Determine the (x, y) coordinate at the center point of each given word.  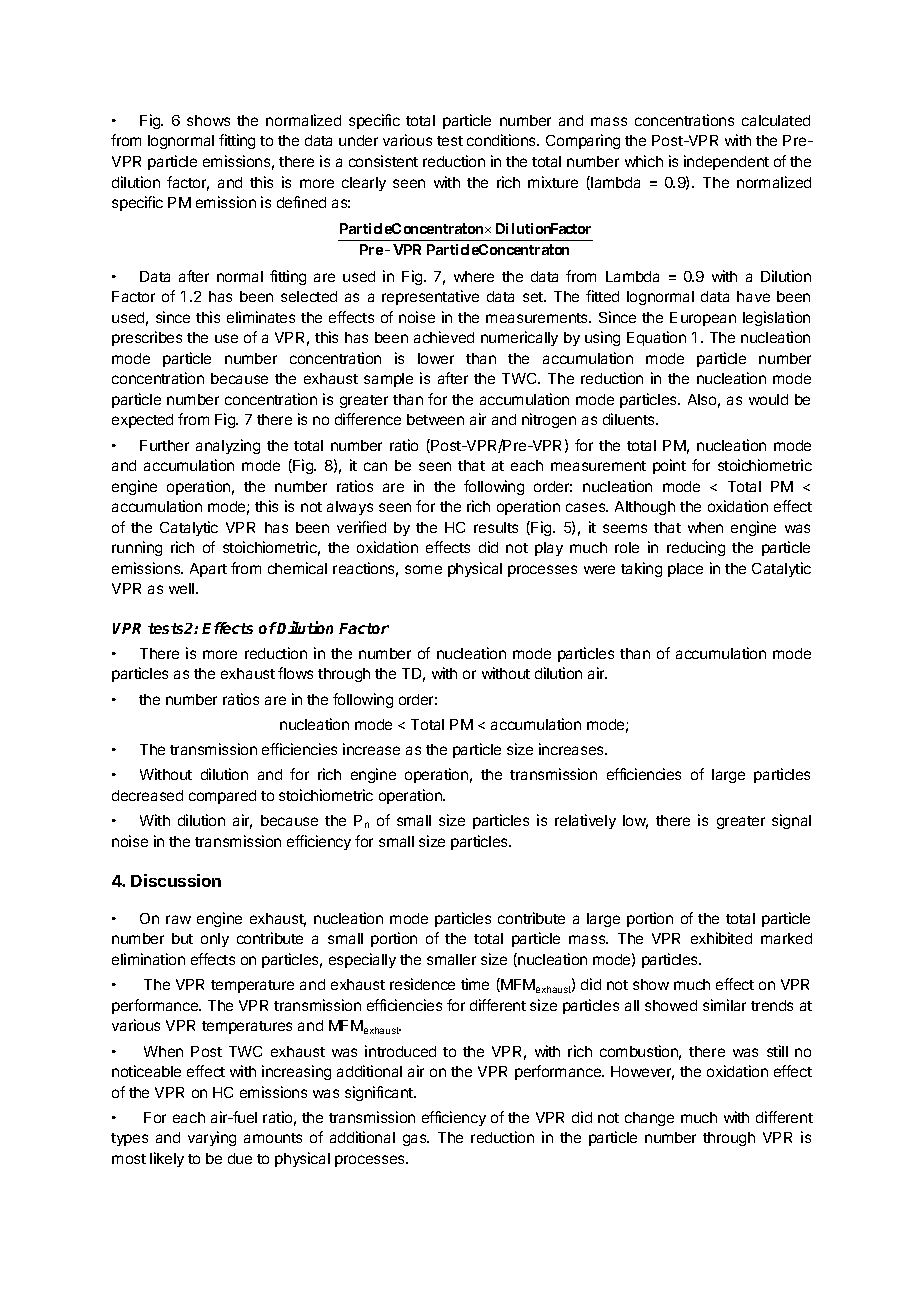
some (423, 569)
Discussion (176, 880)
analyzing (228, 446)
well (183, 588)
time (475, 984)
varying (212, 1138)
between (435, 419)
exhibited (721, 938)
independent (726, 162)
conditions (503, 140)
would (768, 399)
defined (301, 202)
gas (416, 1140)
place (685, 570)
